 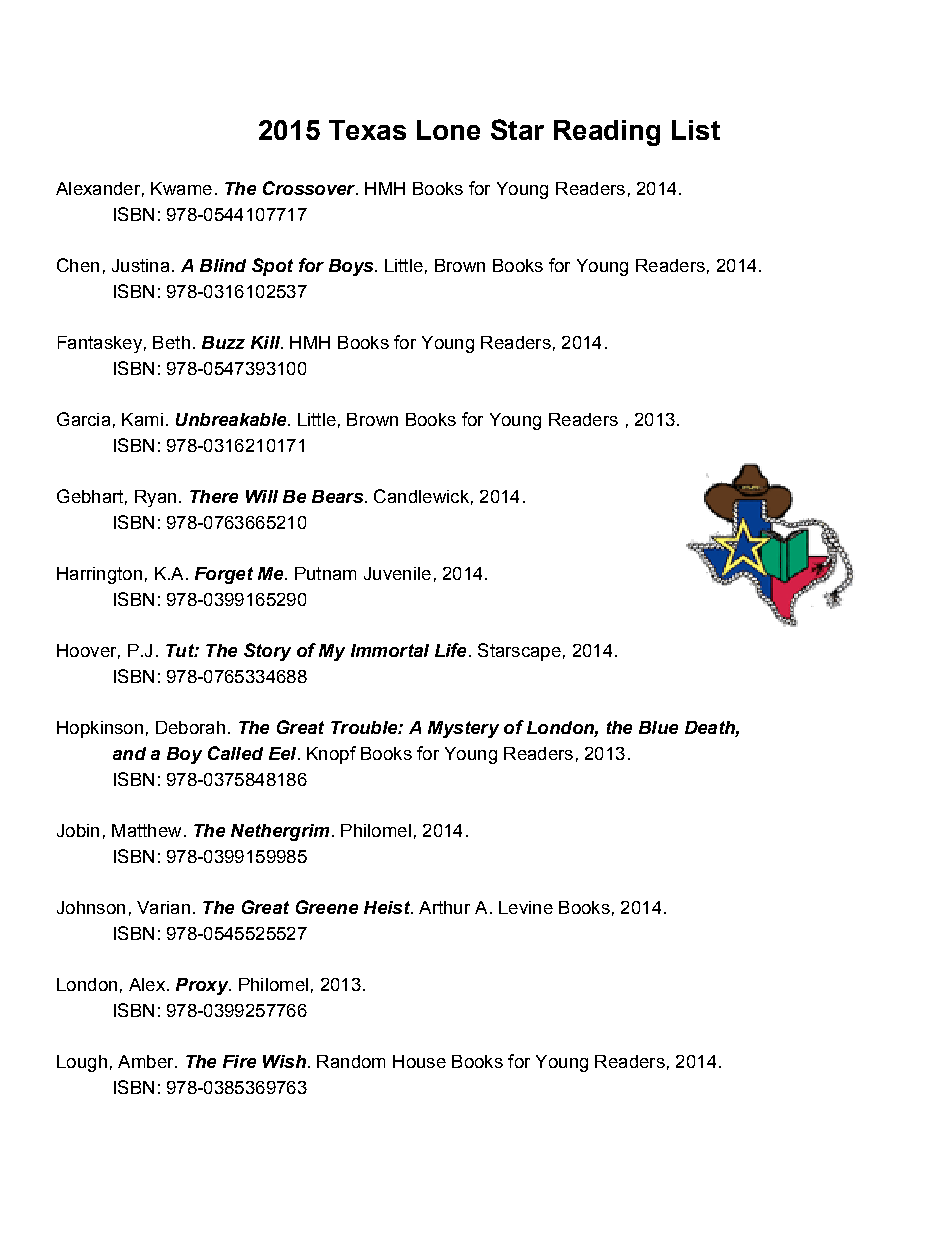 What do you see at coordinates (397, 573) in the screenshot?
I see `Juvenile` at bounding box center [397, 573].
